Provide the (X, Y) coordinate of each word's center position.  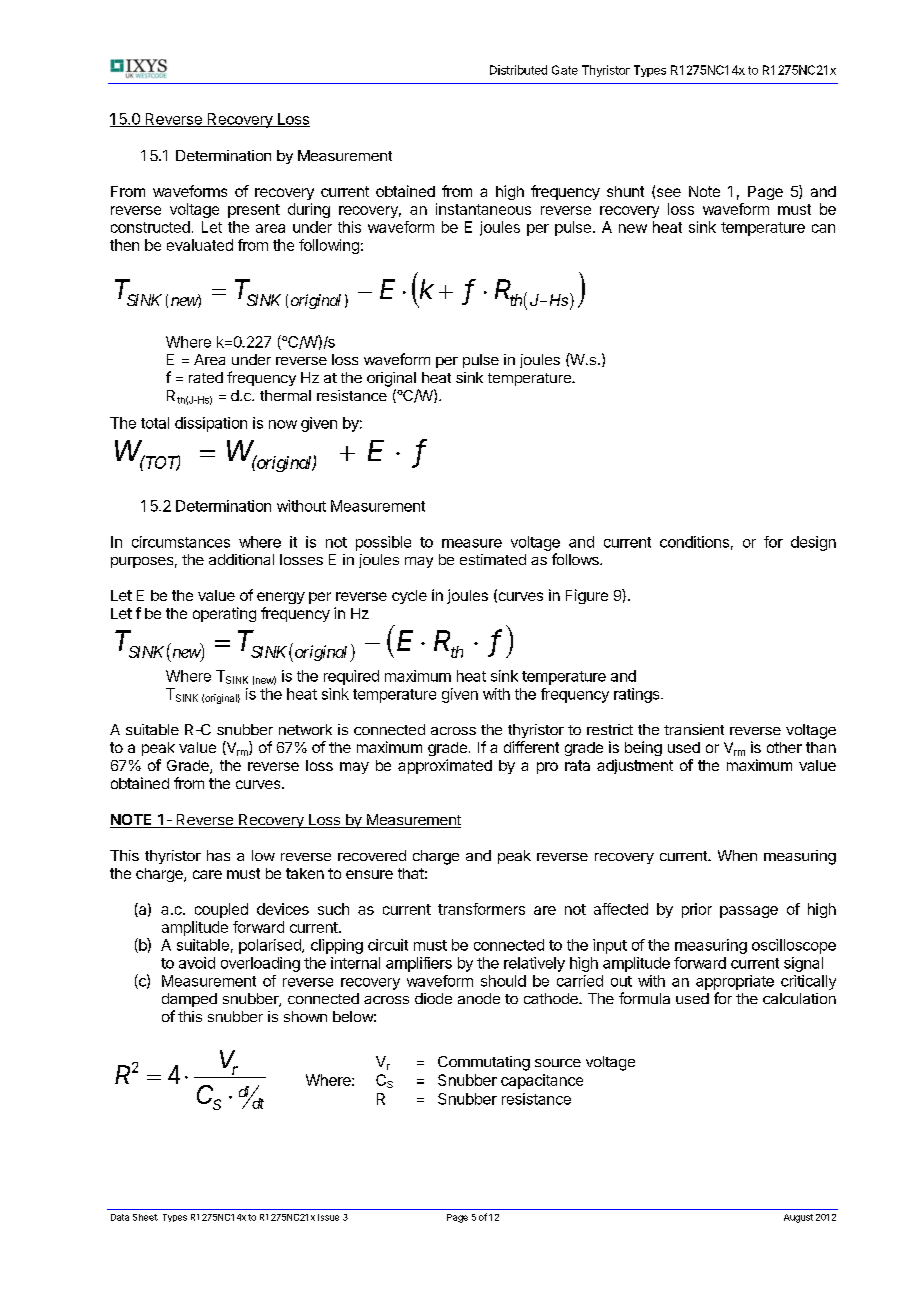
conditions (694, 542)
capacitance (542, 1081)
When (737, 855)
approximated (445, 766)
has (218, 855)
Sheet (145, 1217)
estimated (493, 559)
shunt (625, 191)
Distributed (518, 70)
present (254, 211)
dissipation (211, 424)
